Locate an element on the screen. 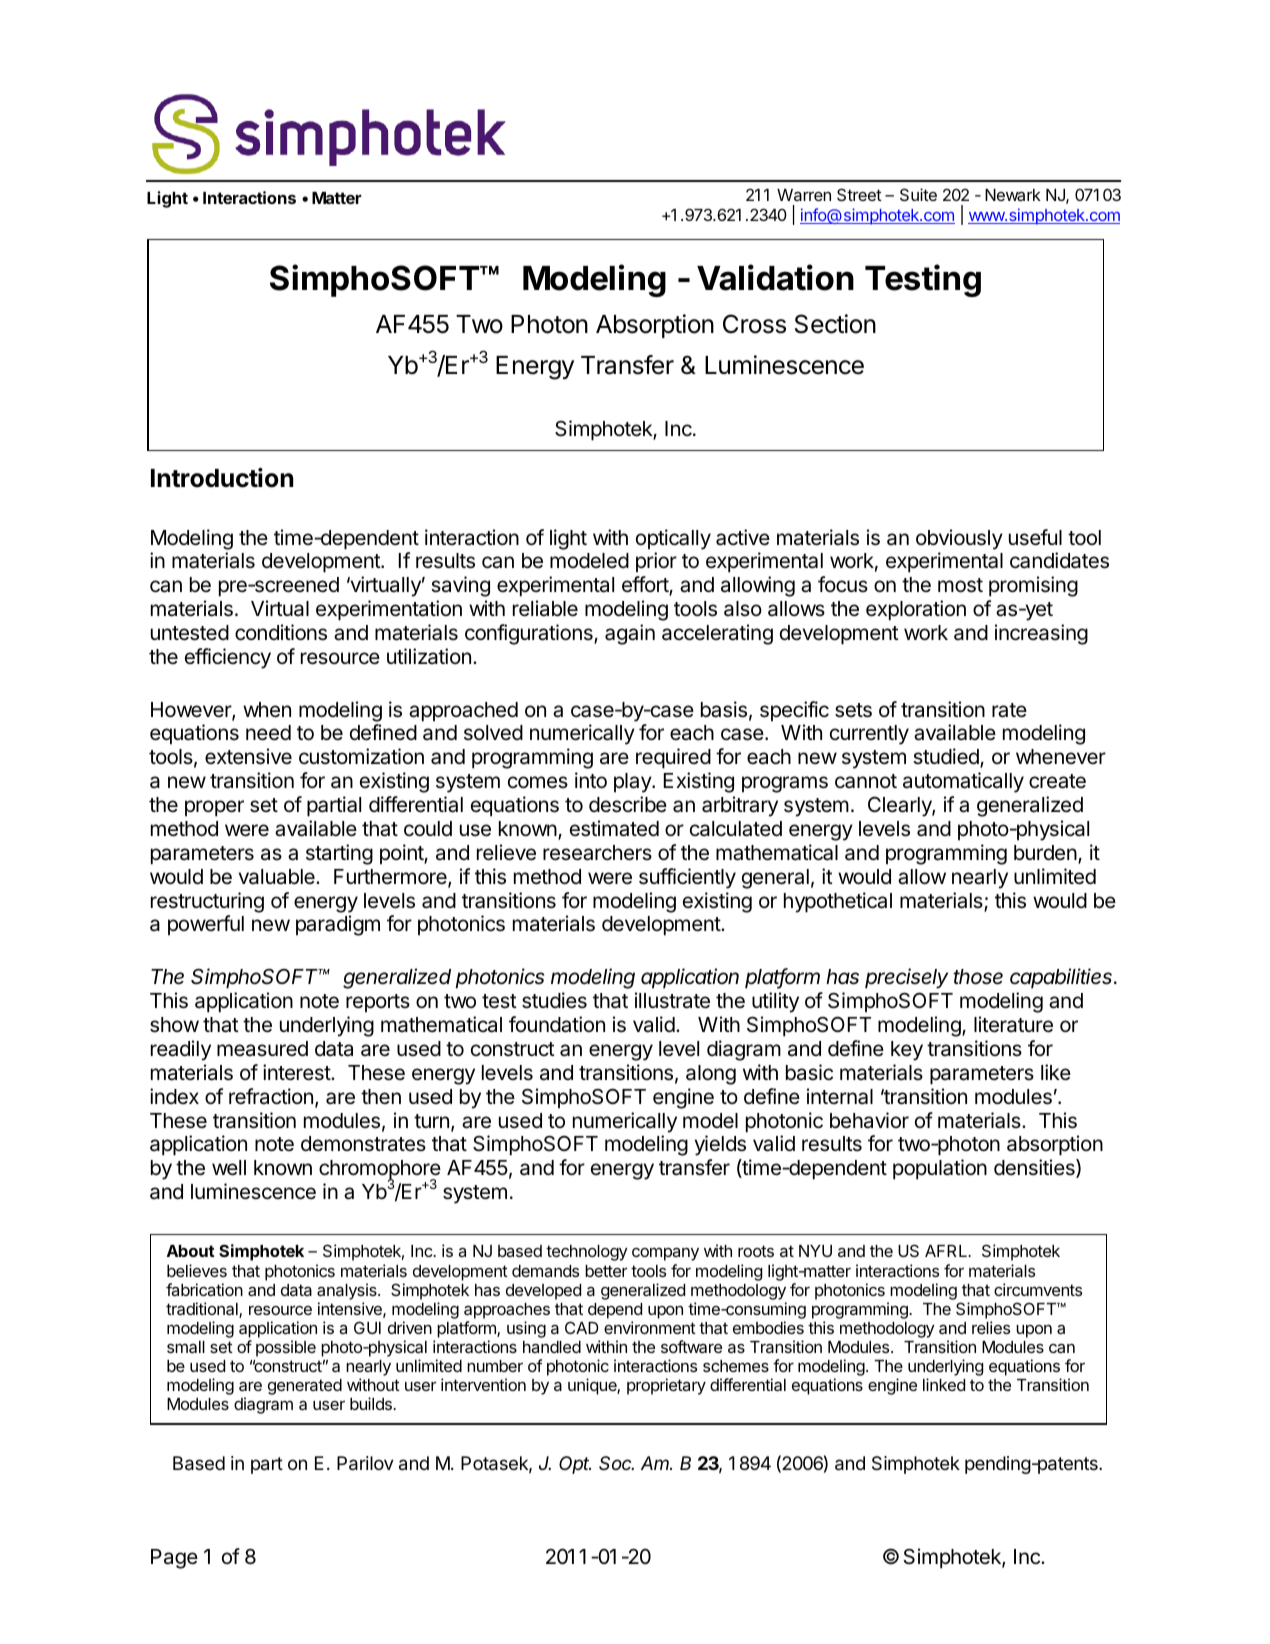 The image size is (1270, 1644). linked is located at coordinates (944, 1384).
